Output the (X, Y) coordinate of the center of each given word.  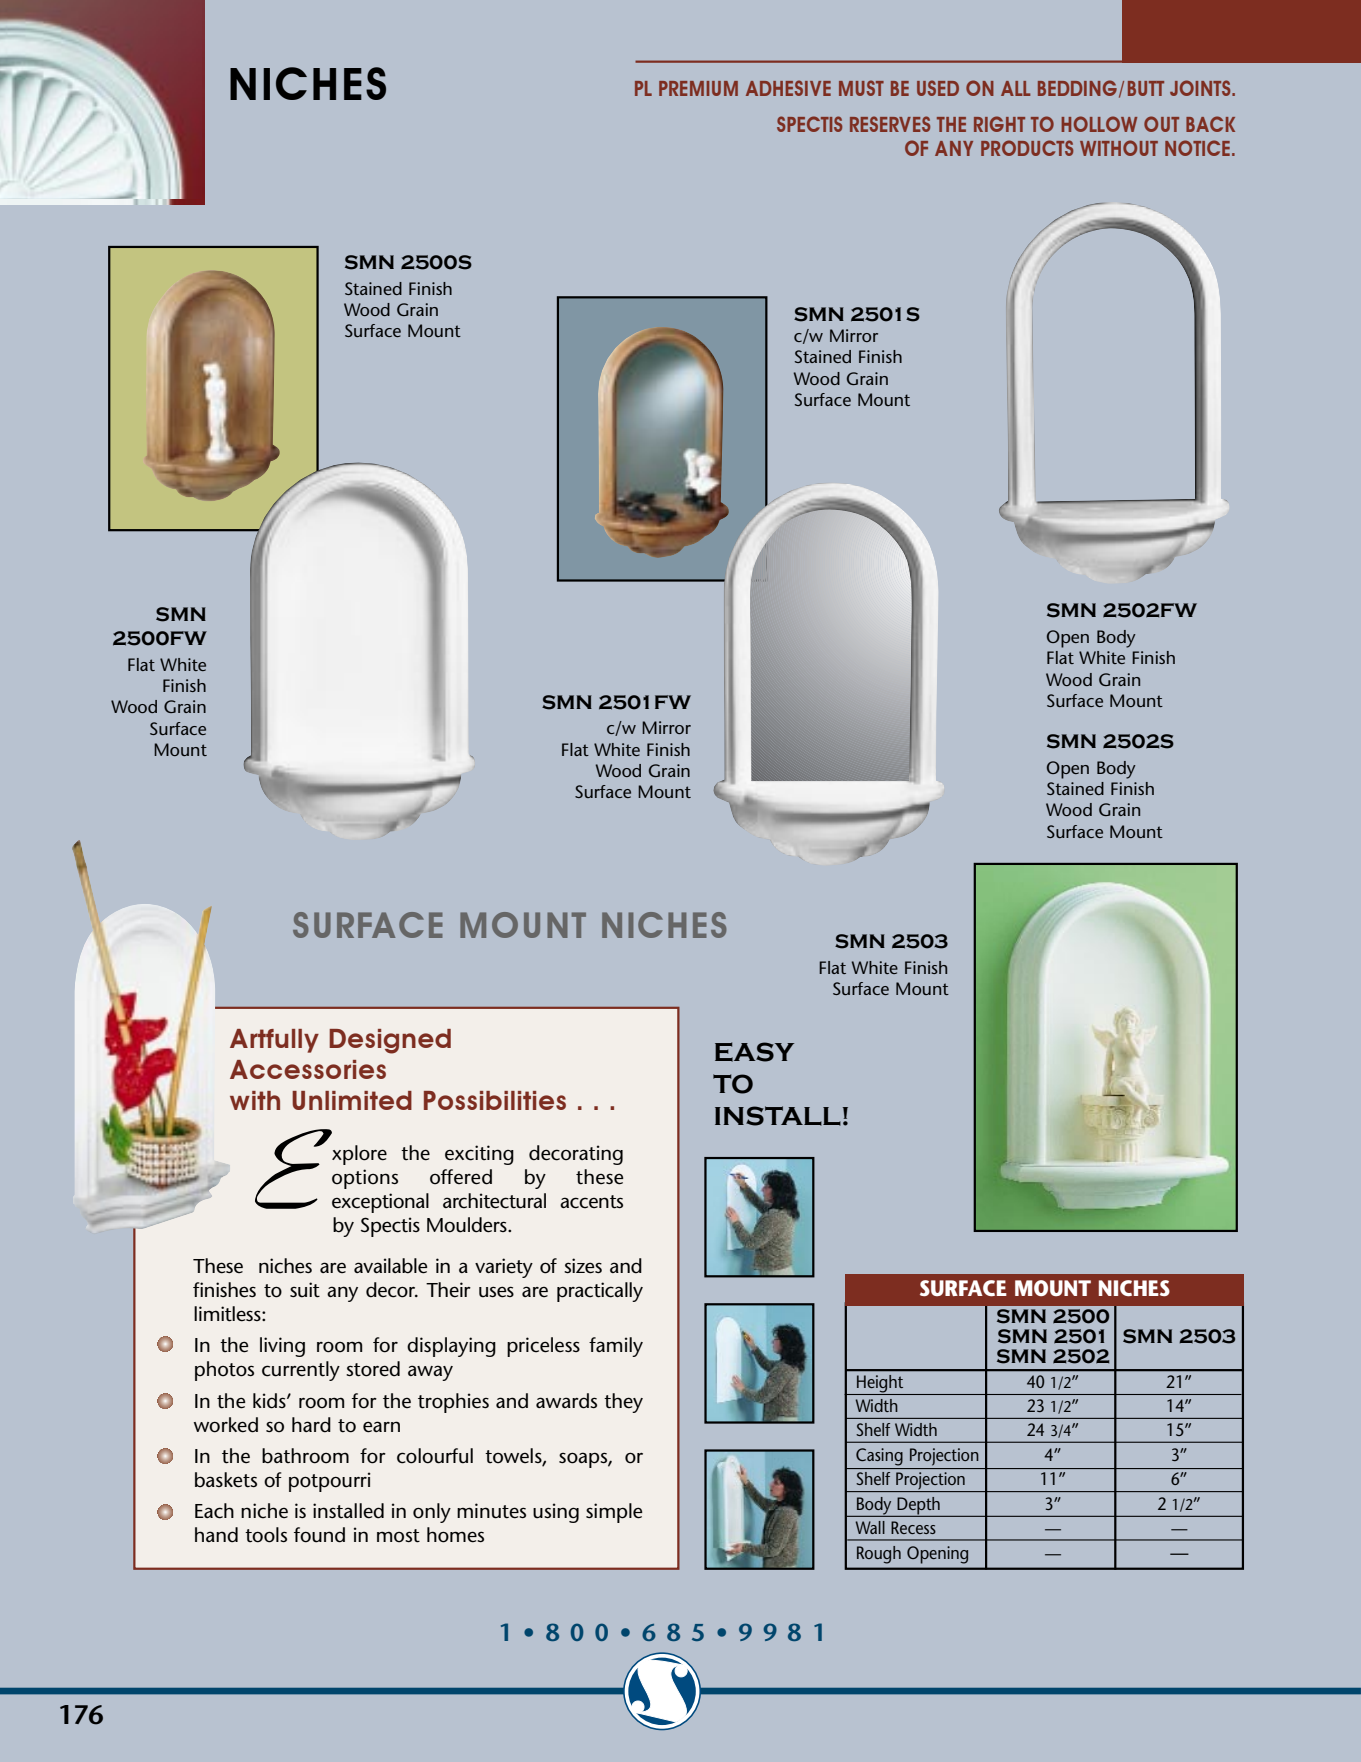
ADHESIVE (788, 88)
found (319, 1535)
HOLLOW (1099, 124)
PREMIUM (698, 88)
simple (614, 1513)
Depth (919, 1507)
